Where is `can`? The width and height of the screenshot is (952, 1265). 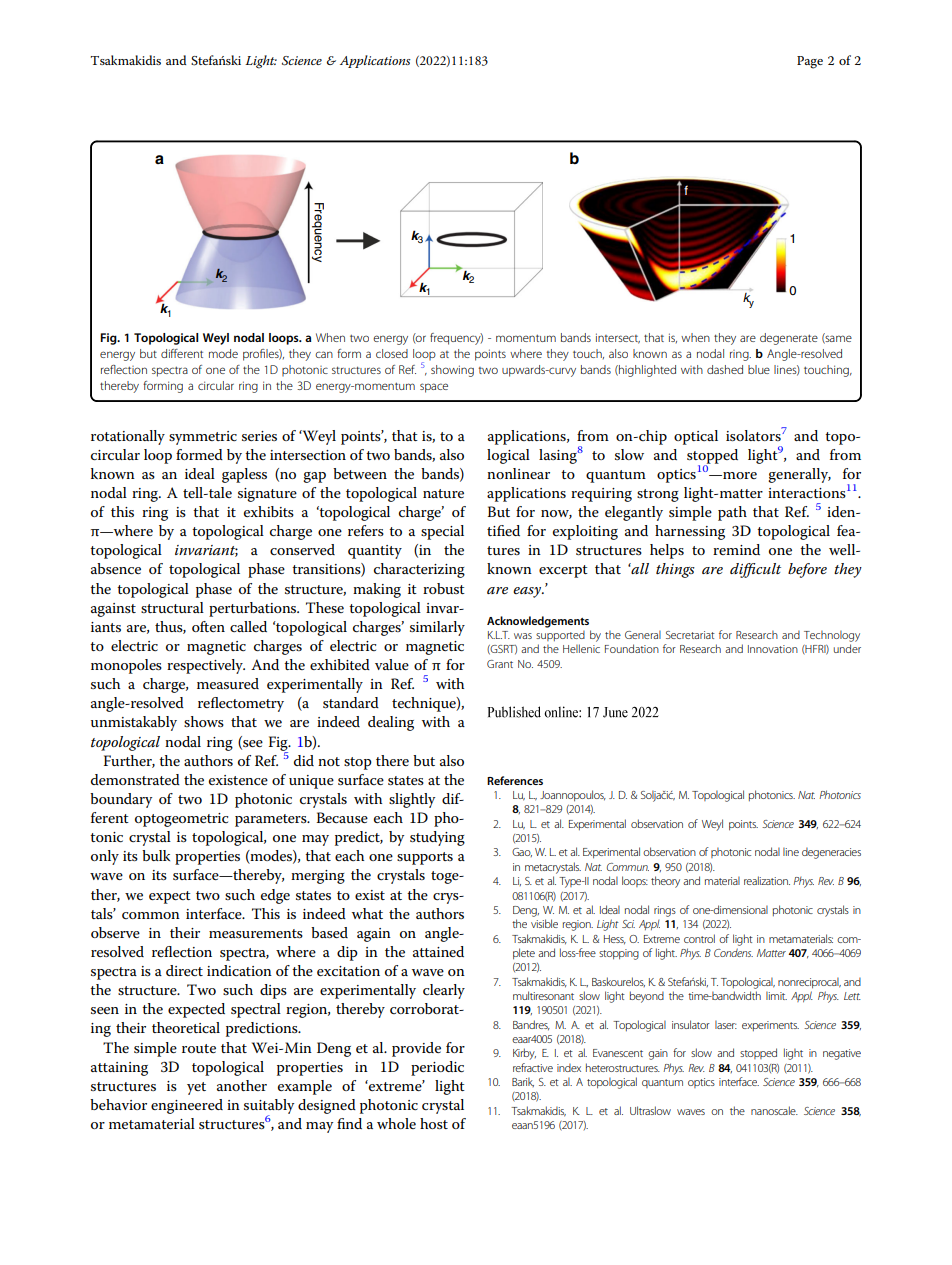
can is located at coordinates (324, 354).
